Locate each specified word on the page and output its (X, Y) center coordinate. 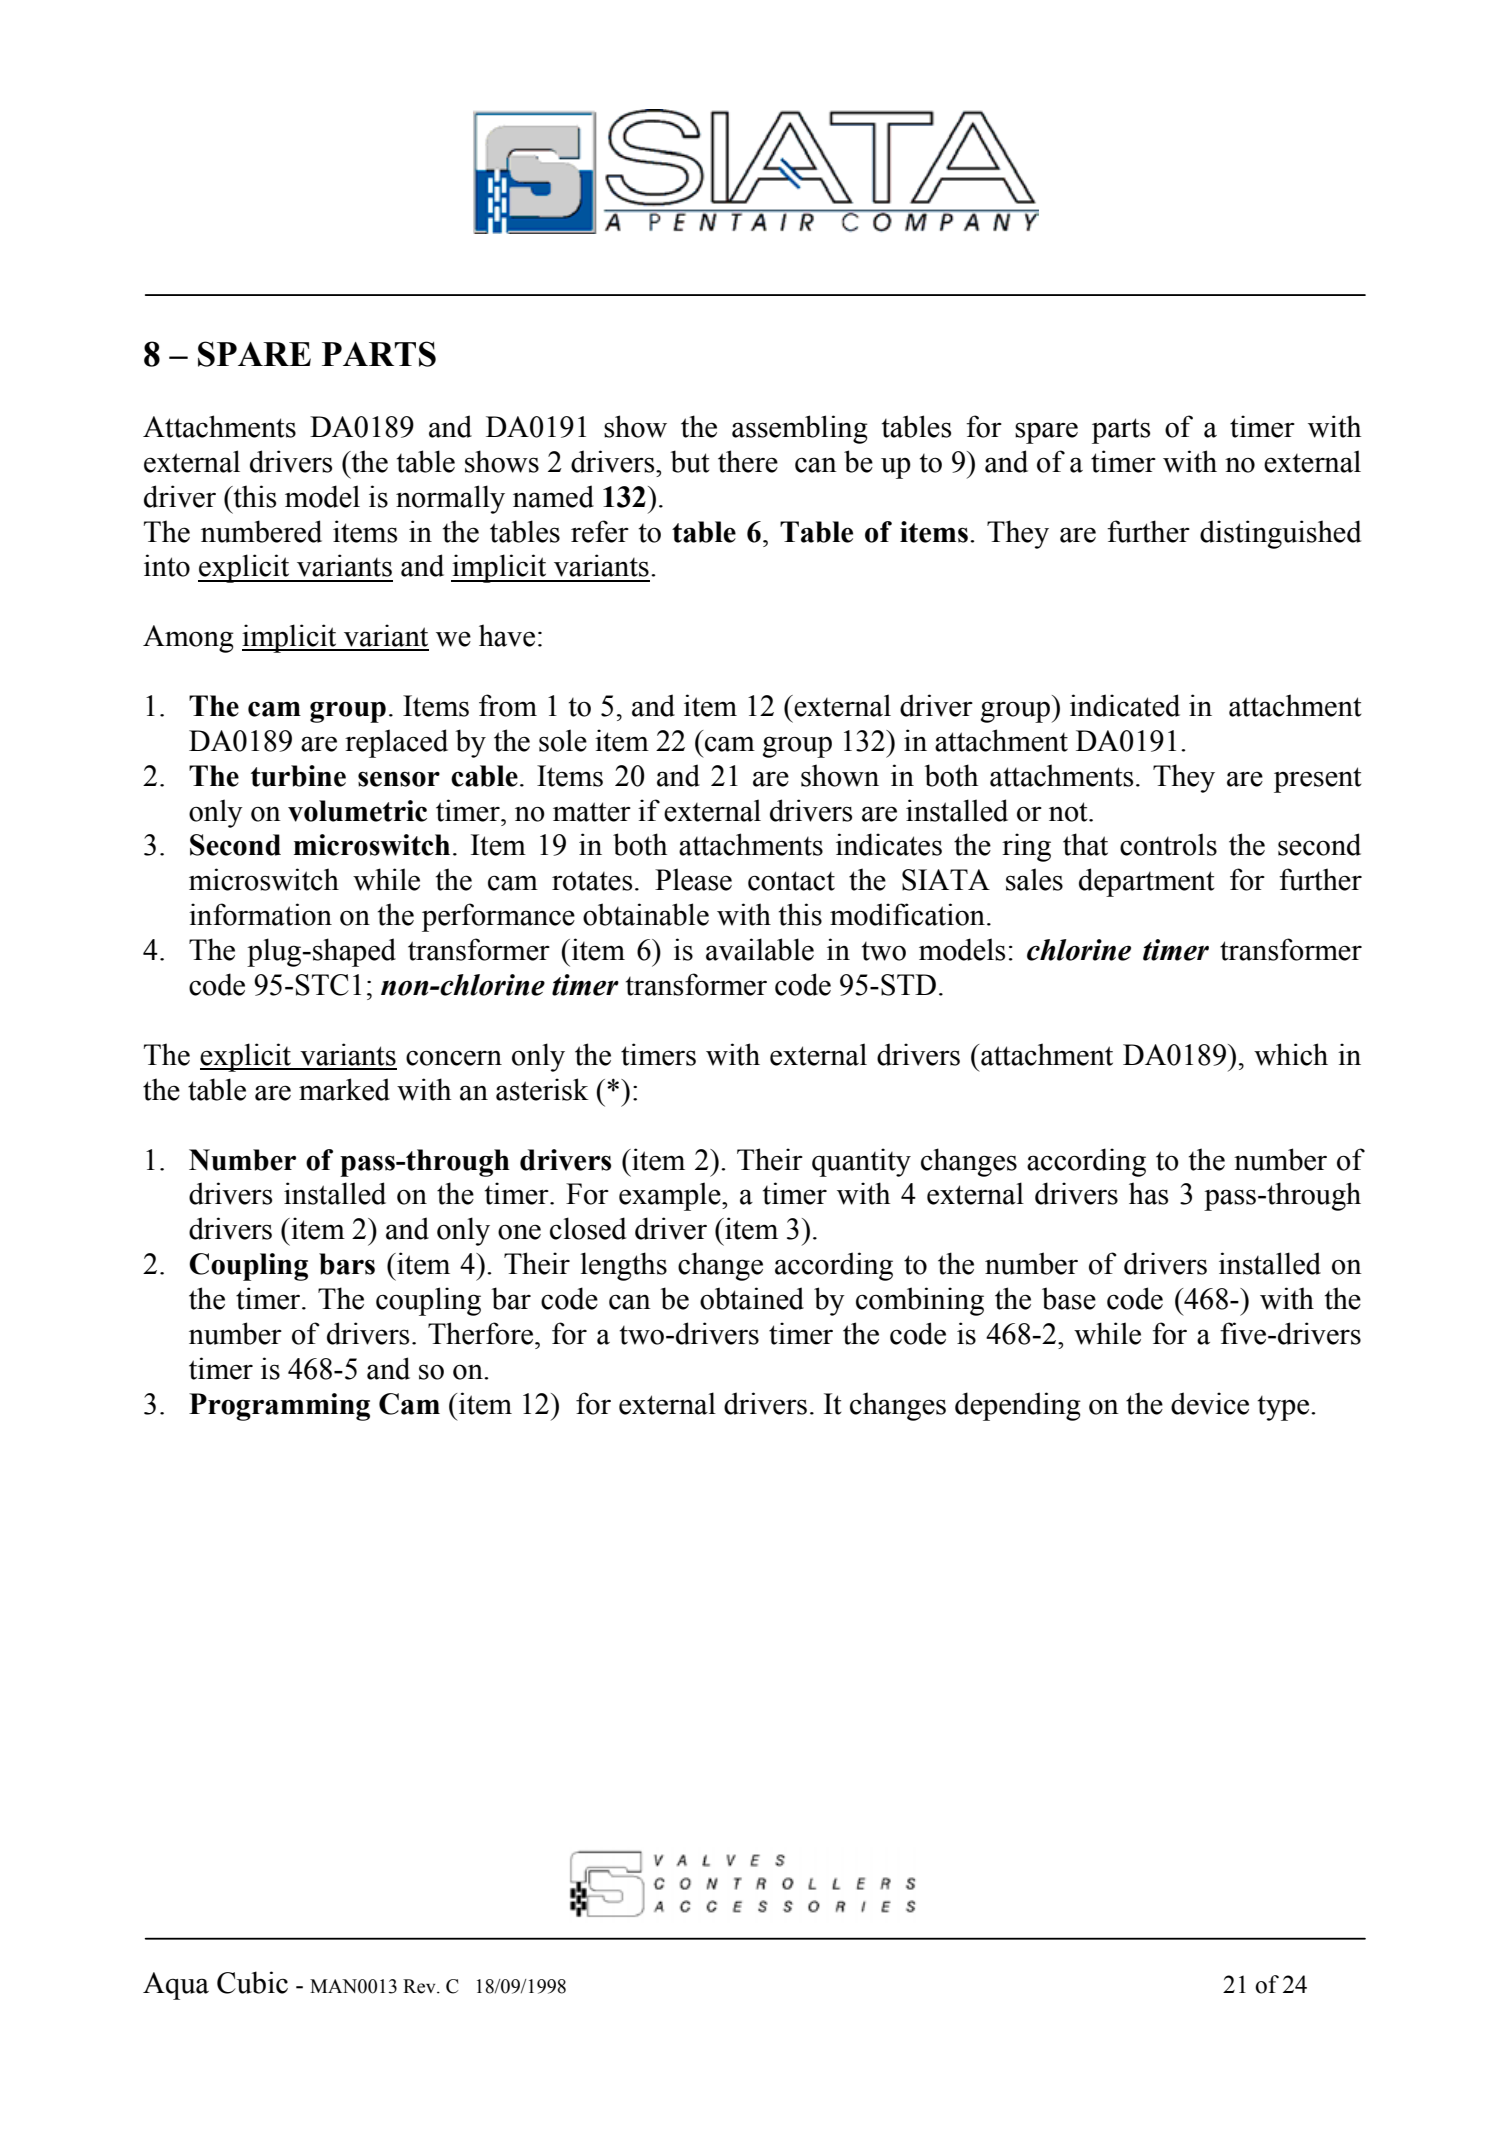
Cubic (252, 1982)
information (260, 914)
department (1147, 882)
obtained (752, 1298)
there (748, 461)
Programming (279, 1407)
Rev (420, 1986)
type (1285, 1408)
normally (450, 499)
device (1210, 1403)
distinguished (1280, 534)
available (760, 949)
